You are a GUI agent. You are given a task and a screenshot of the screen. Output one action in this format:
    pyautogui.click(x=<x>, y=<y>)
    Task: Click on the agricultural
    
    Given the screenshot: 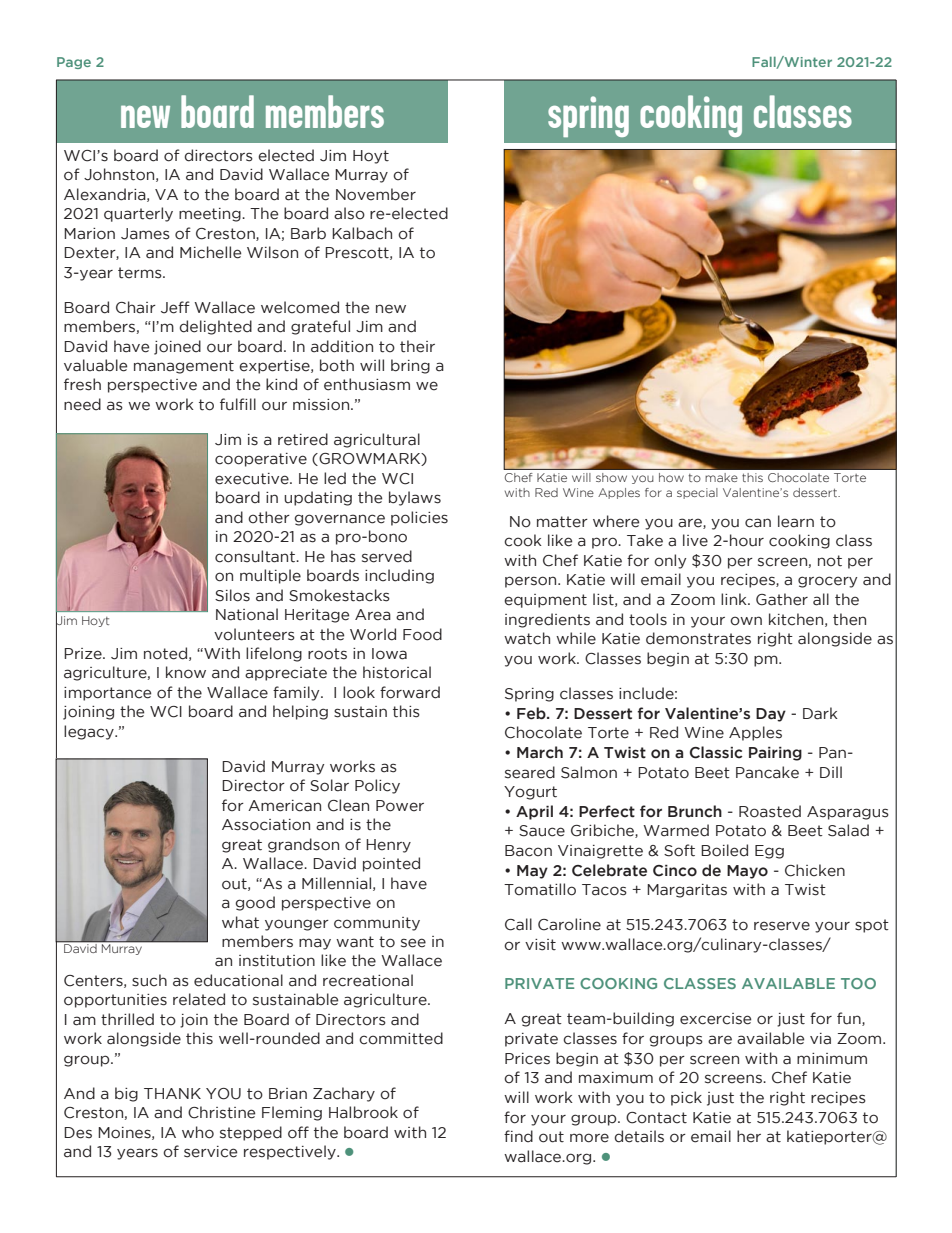 What is the action you would take?
    pyautogui.click(x=377, y=440)
